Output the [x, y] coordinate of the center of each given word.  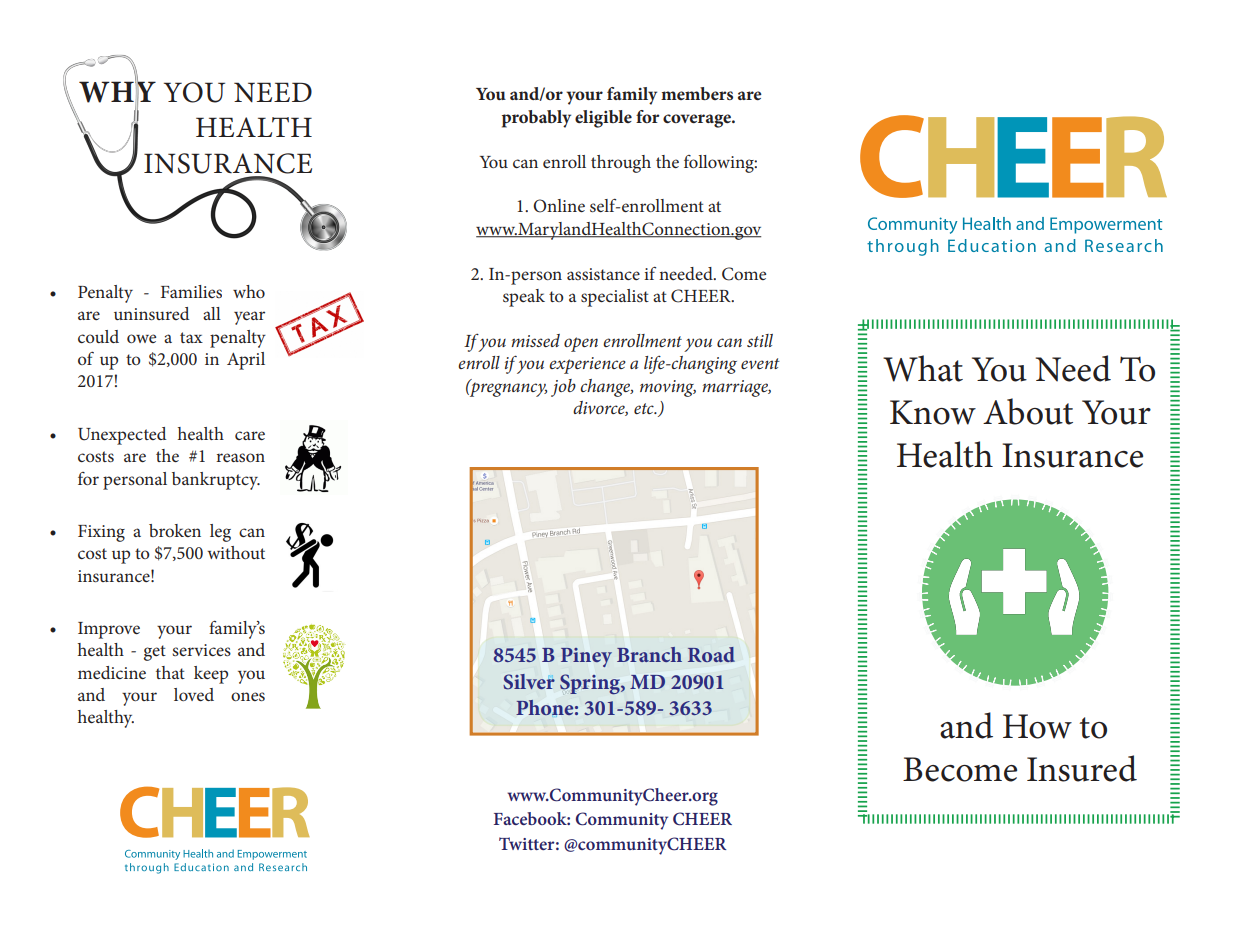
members [697, 93]
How [1037, 726]
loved [194, 694]
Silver [529, 682]
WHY [117, 92]
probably [536, 119]
